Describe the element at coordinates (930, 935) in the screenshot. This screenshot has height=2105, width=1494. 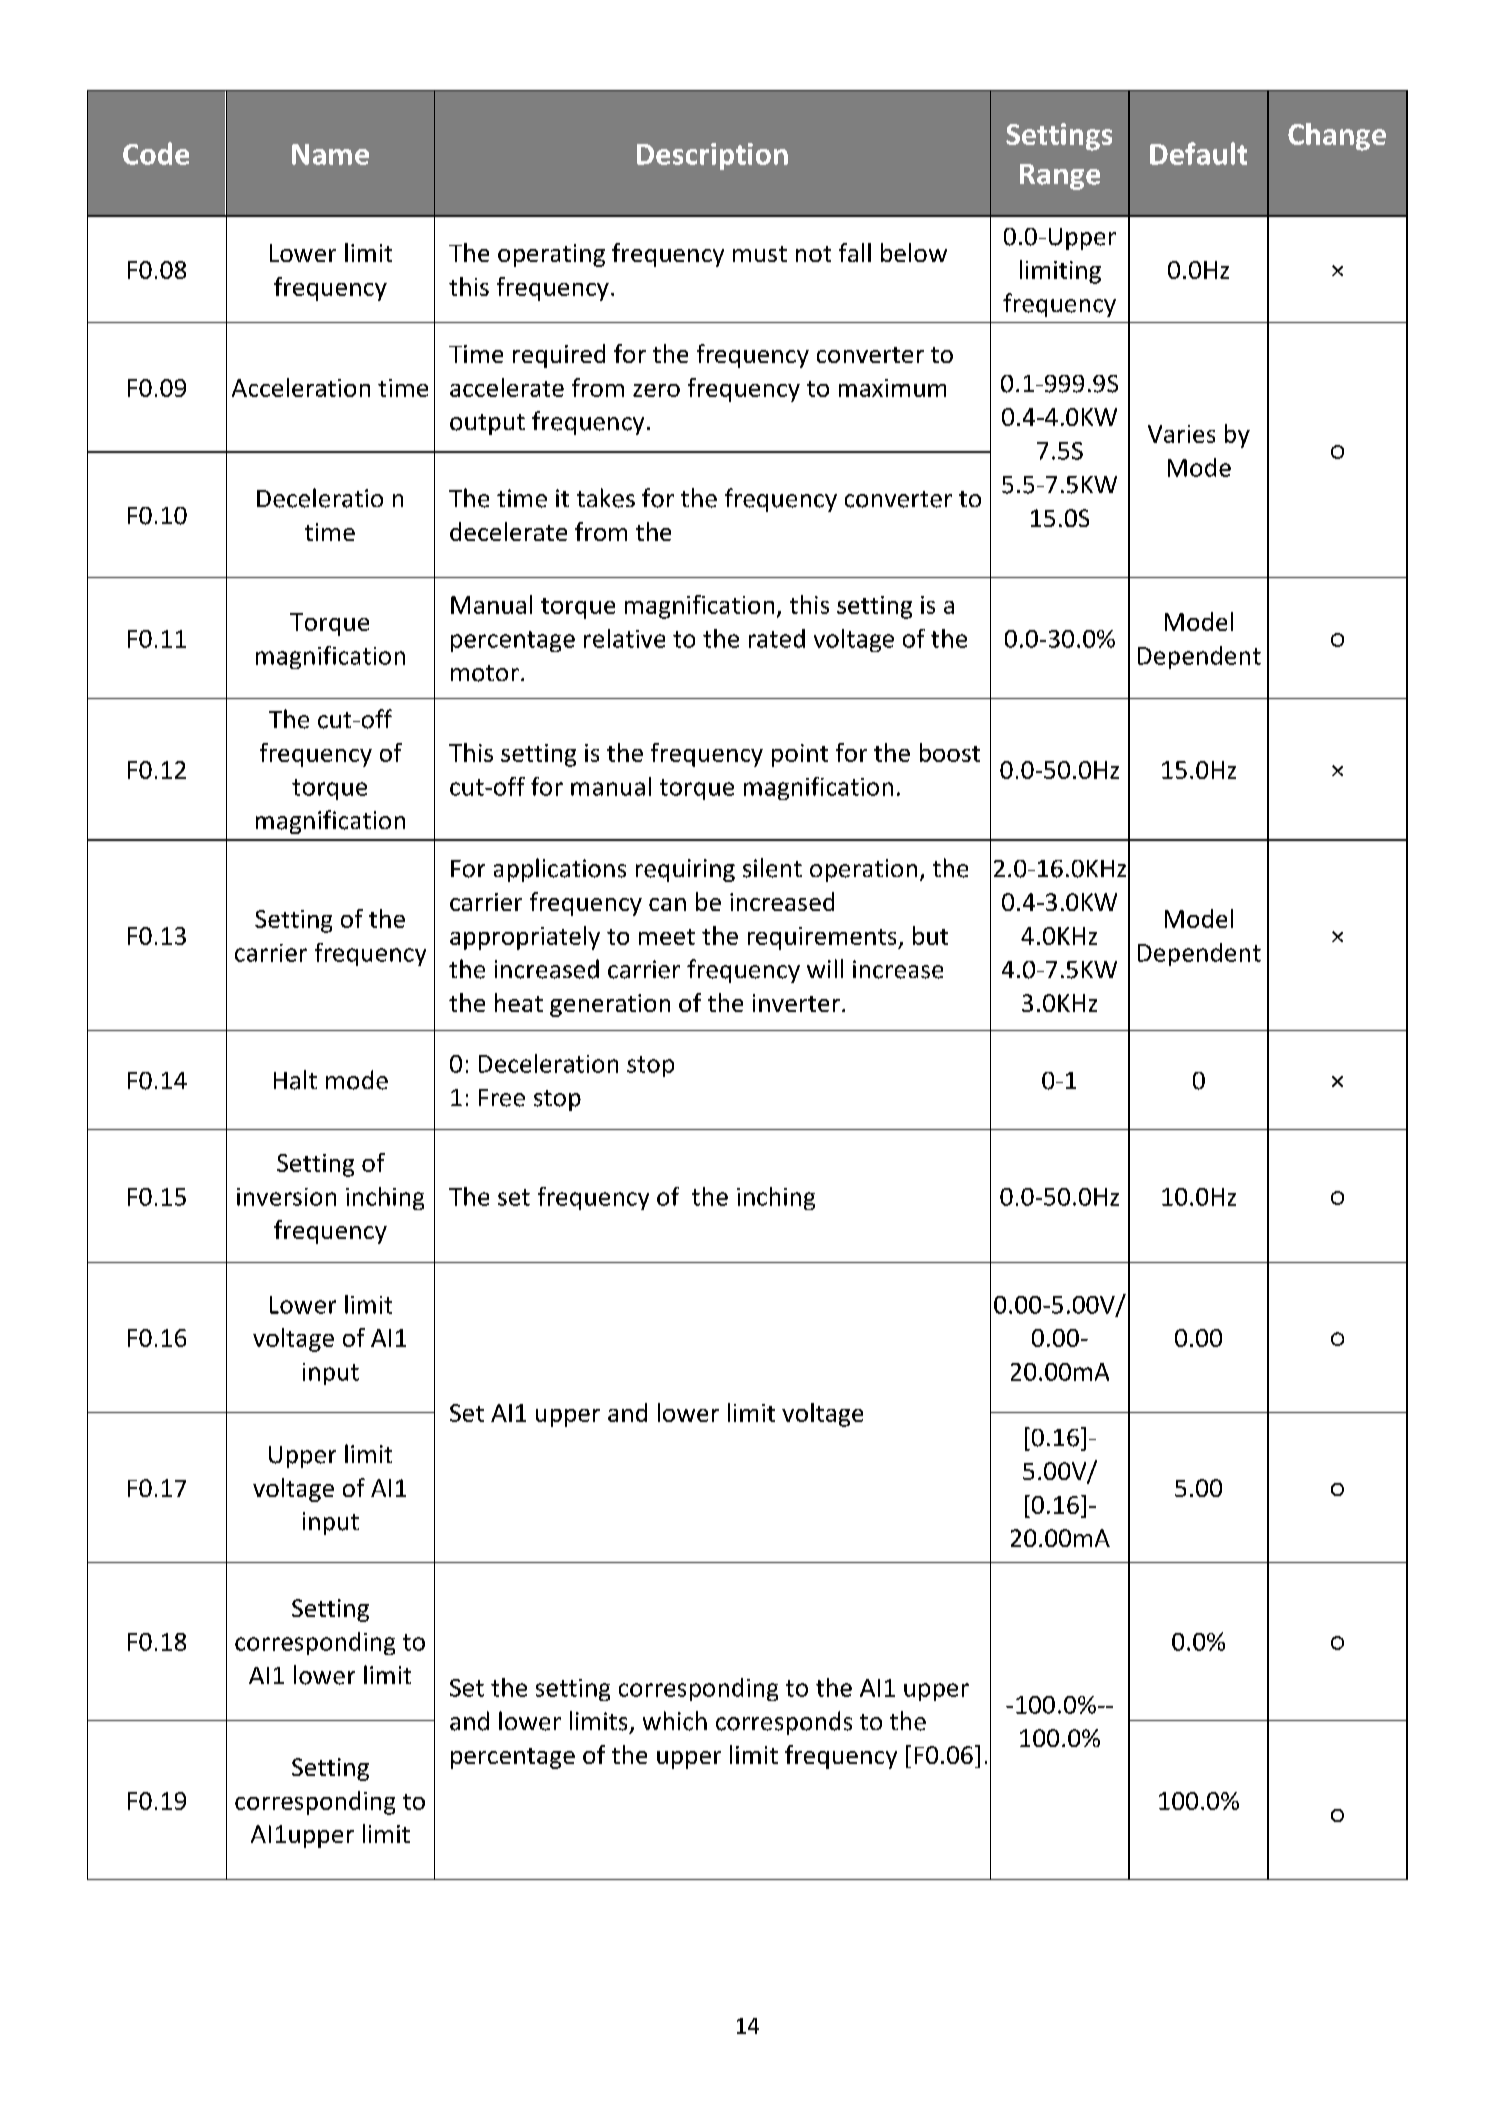
I see `but` at that location.
